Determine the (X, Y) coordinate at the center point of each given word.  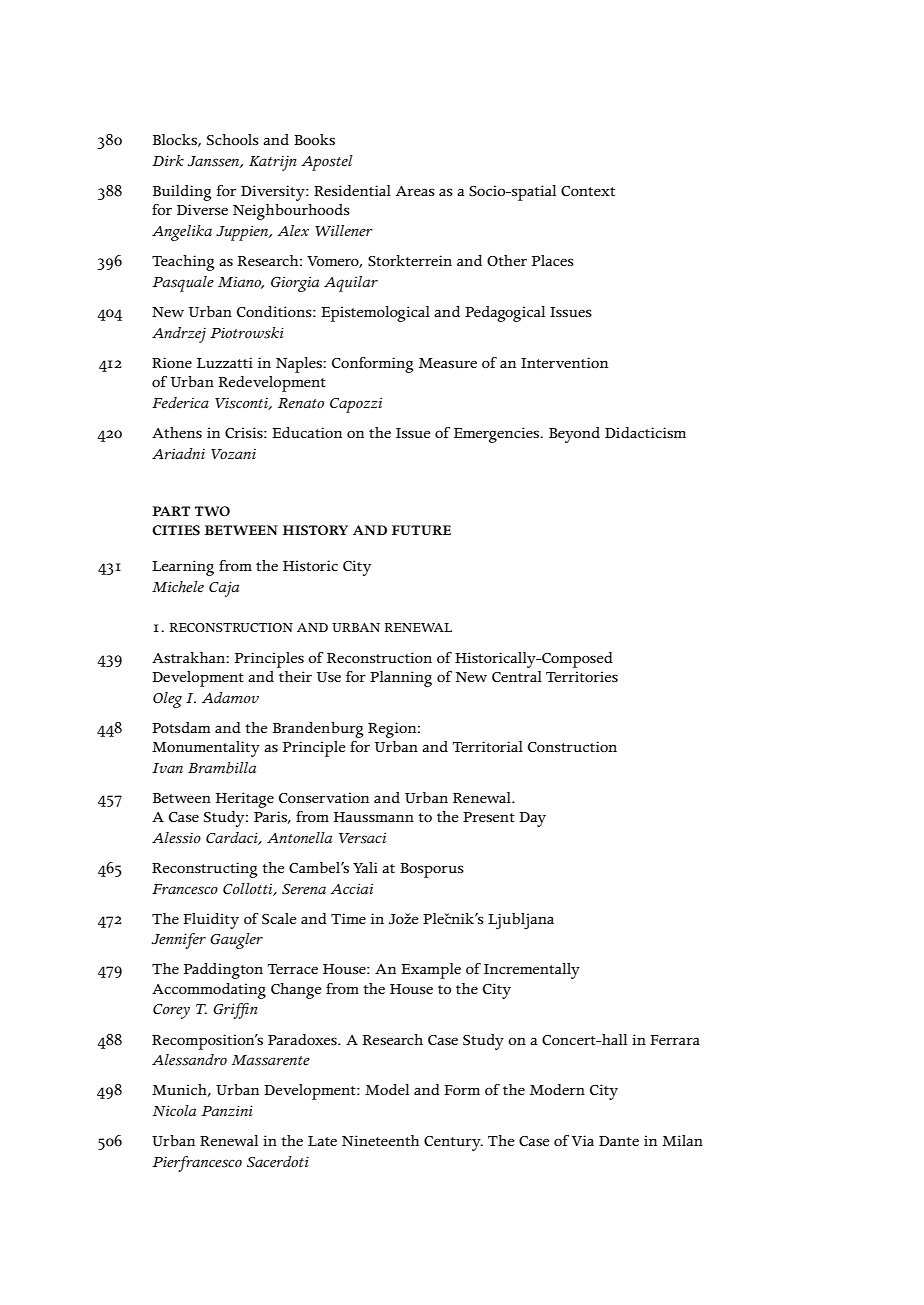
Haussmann (374, 817)
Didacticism (645, 433)
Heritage (245, 800)
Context (588, 191)
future (421, 530)
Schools (233, 139)
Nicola (174, 1111)
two (212, 511)
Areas (415, 191)
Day (532, 819)
